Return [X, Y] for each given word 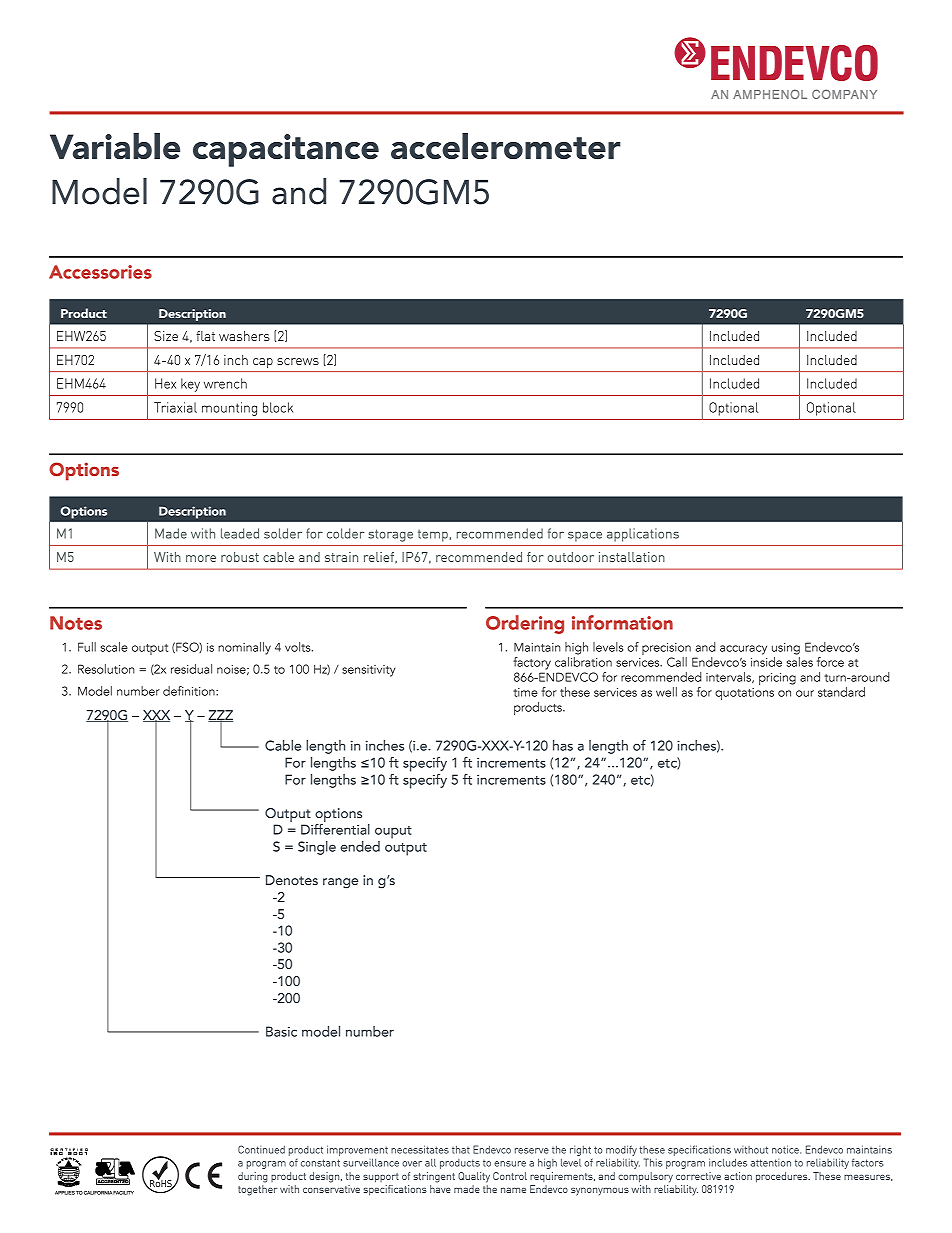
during [253, 1177]
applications [643, 535]
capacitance [286, 150]
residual [191, 669]
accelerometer [506, 146]
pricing [777, 679]
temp [433, 536]
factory [532, 663]
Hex [165, 383]
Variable [115, 146]
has [563, 745]
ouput [393, 832]
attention [771, 1163]
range [340, 883]
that [461, 1149]
